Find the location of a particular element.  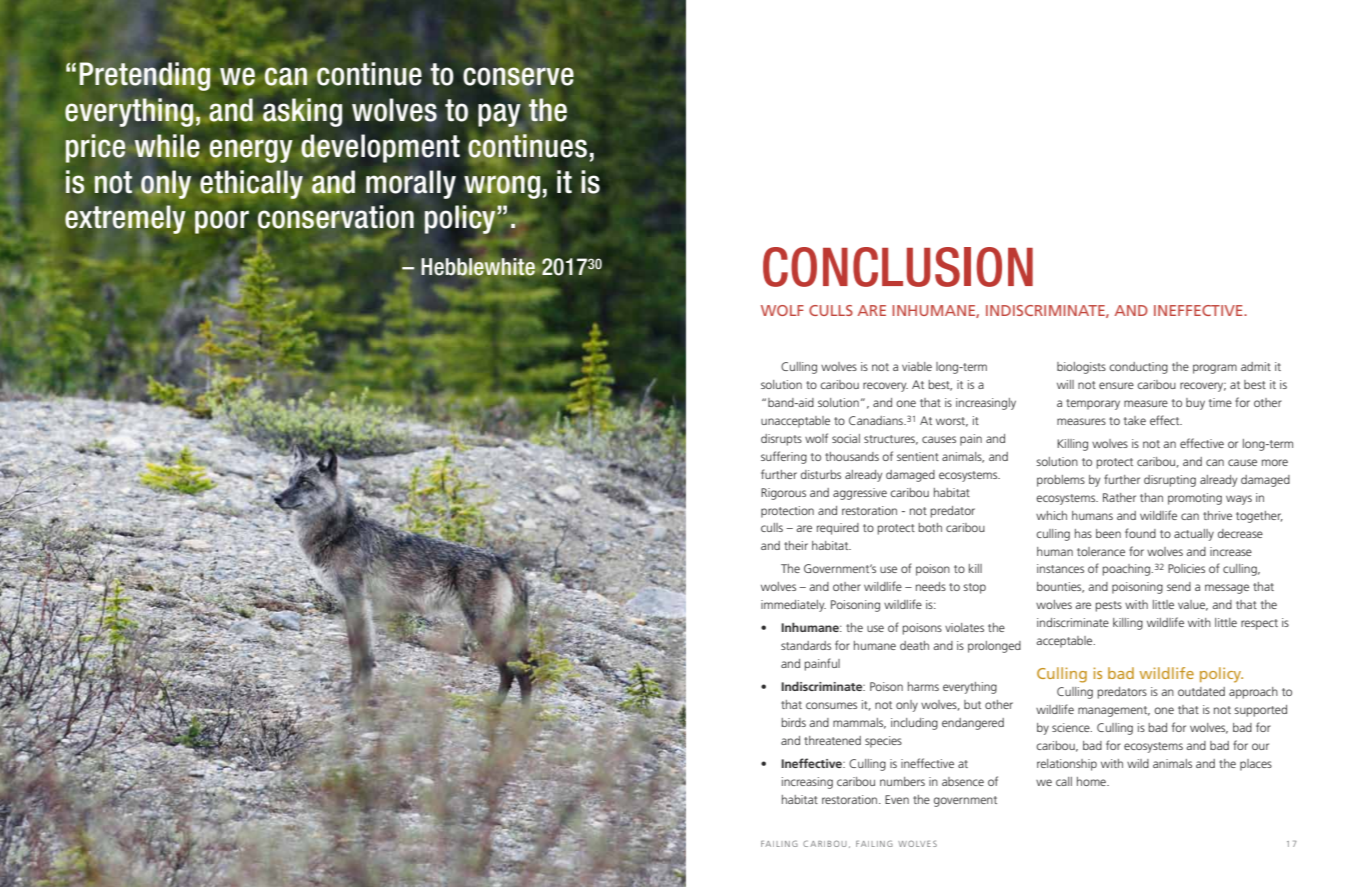

pests is located at coordinates (1109, 606).
